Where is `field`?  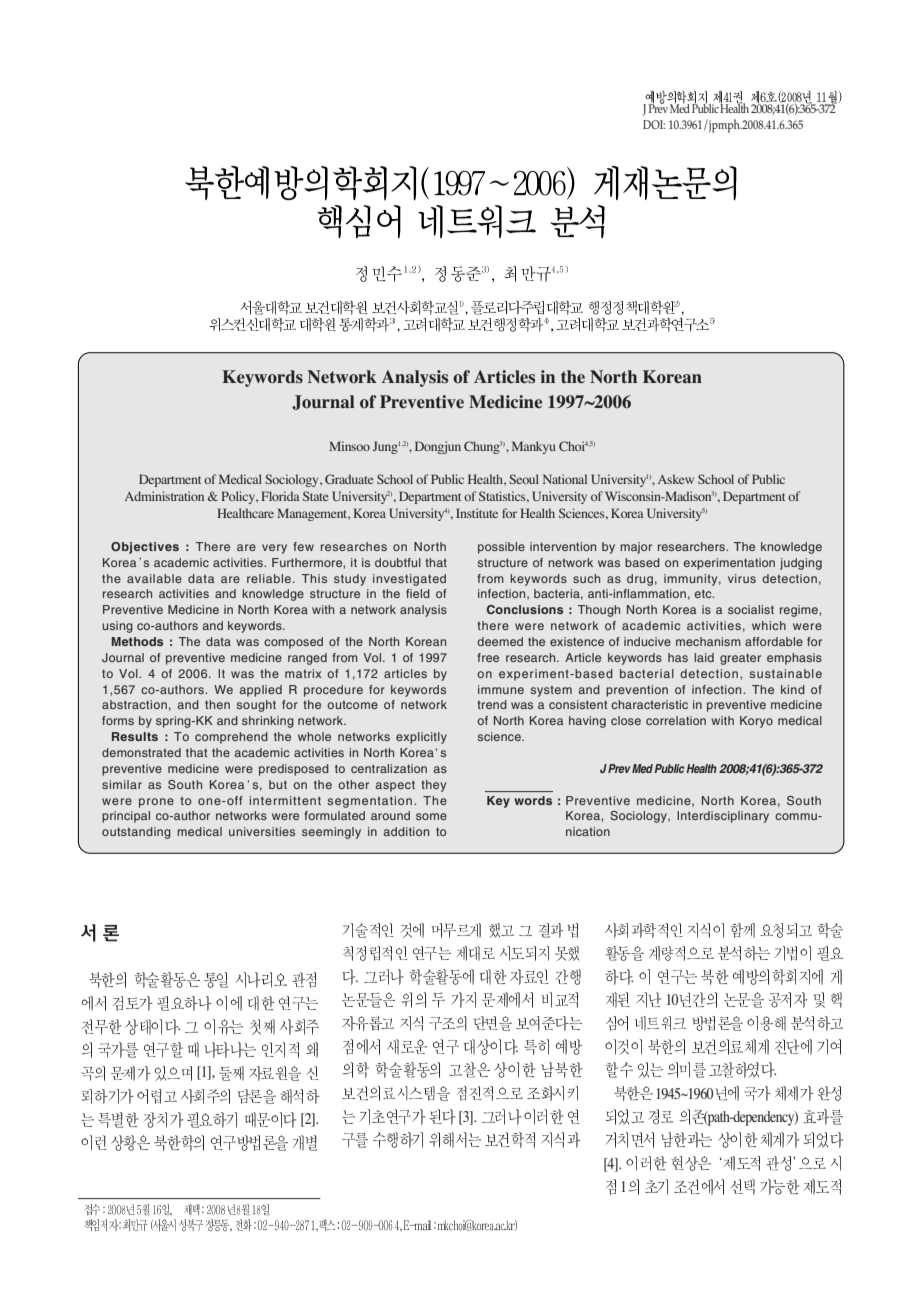 field is located at coordinates (418, 593).
